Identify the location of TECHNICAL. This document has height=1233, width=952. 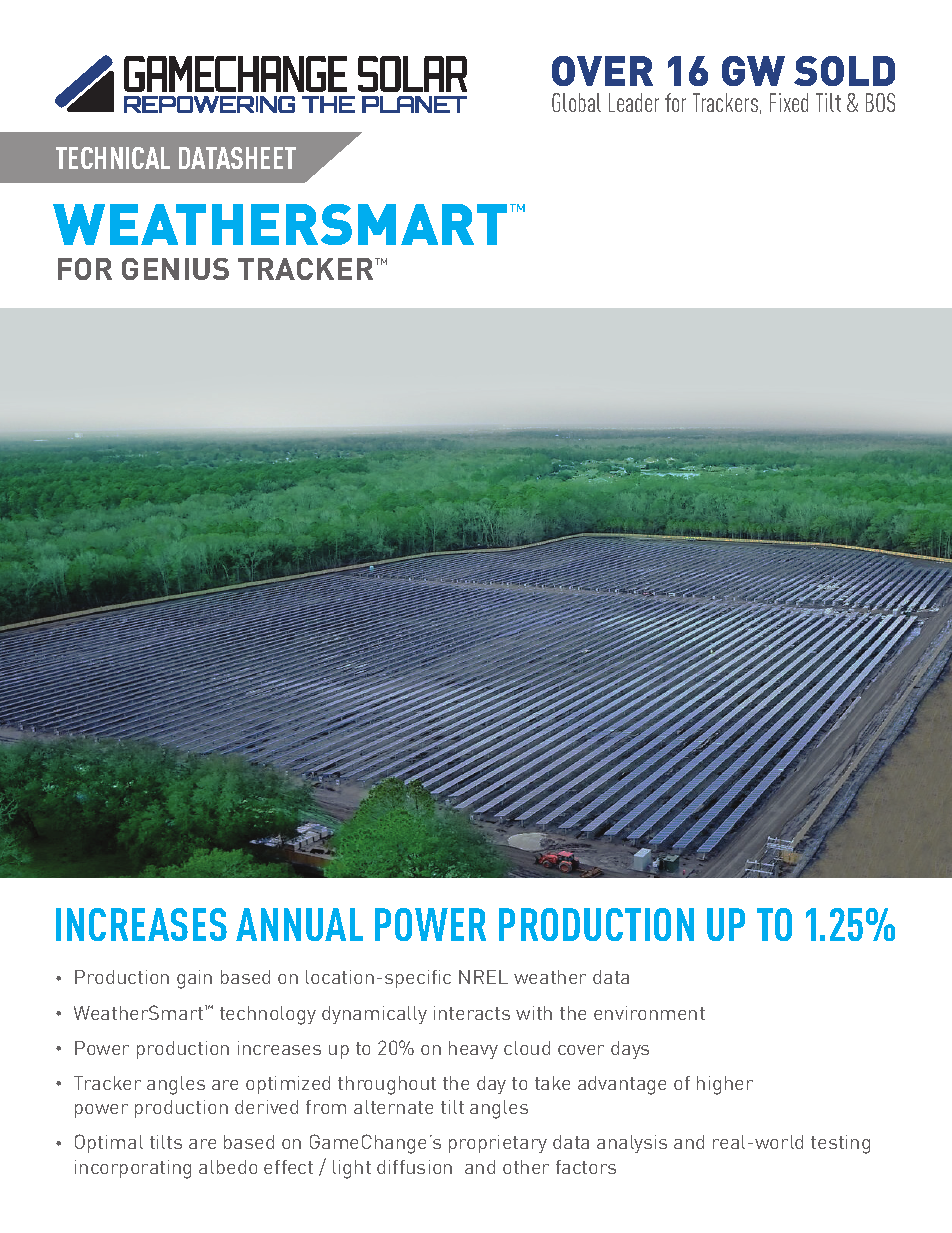
(113, 158).
